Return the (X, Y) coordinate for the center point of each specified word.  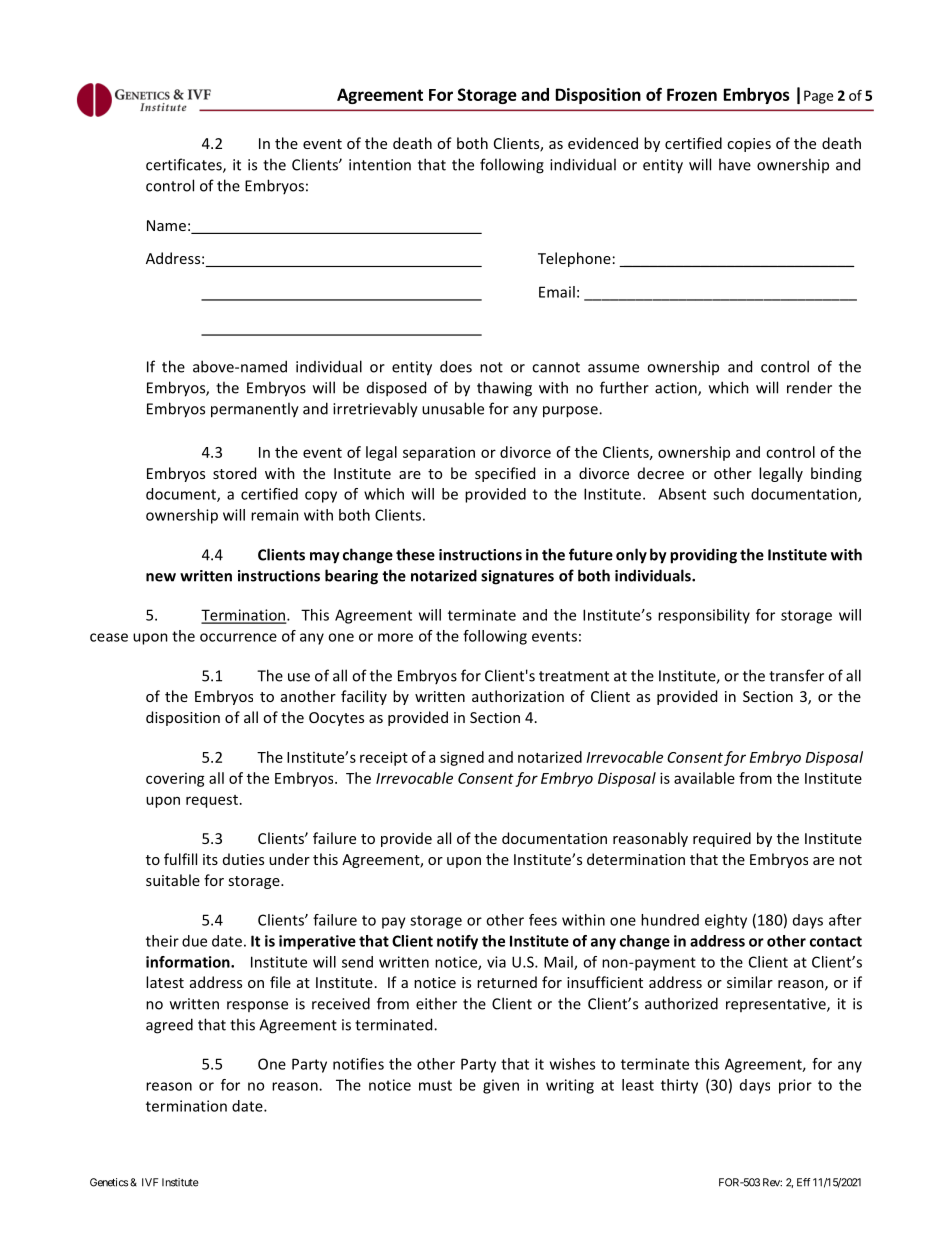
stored (234, 473)
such (728, 494)
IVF (150, 1182)
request (212, 801)
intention (380, 165)
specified (505, 474)
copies (749, 145)
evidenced (603, 143)
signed (462, 758)
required (722, 839)
